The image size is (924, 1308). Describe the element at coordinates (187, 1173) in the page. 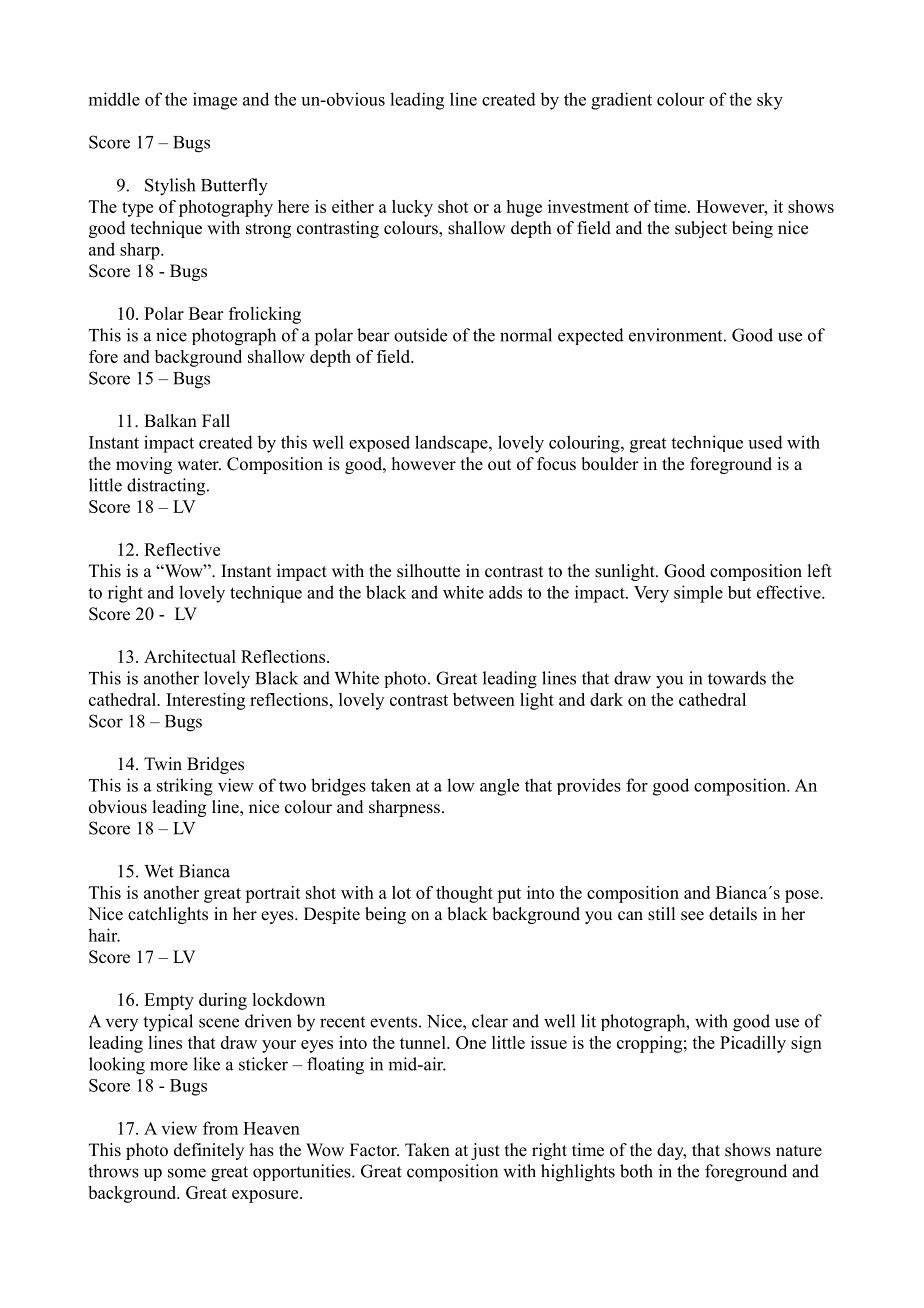

I see `some` at that location.
